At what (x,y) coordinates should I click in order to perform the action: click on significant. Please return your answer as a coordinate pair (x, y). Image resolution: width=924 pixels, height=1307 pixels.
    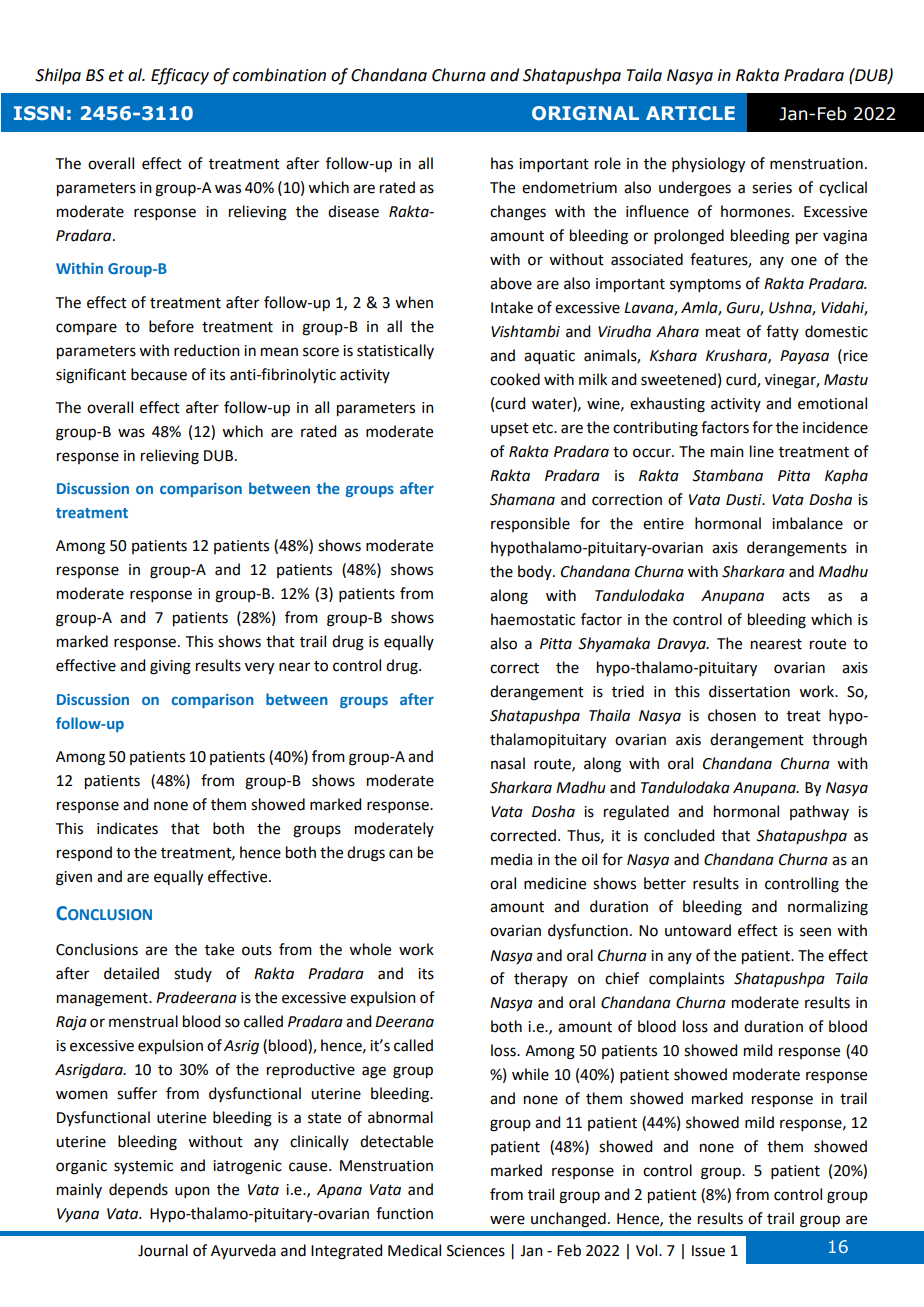
    Looking at the image, I should click on (91, 376).
